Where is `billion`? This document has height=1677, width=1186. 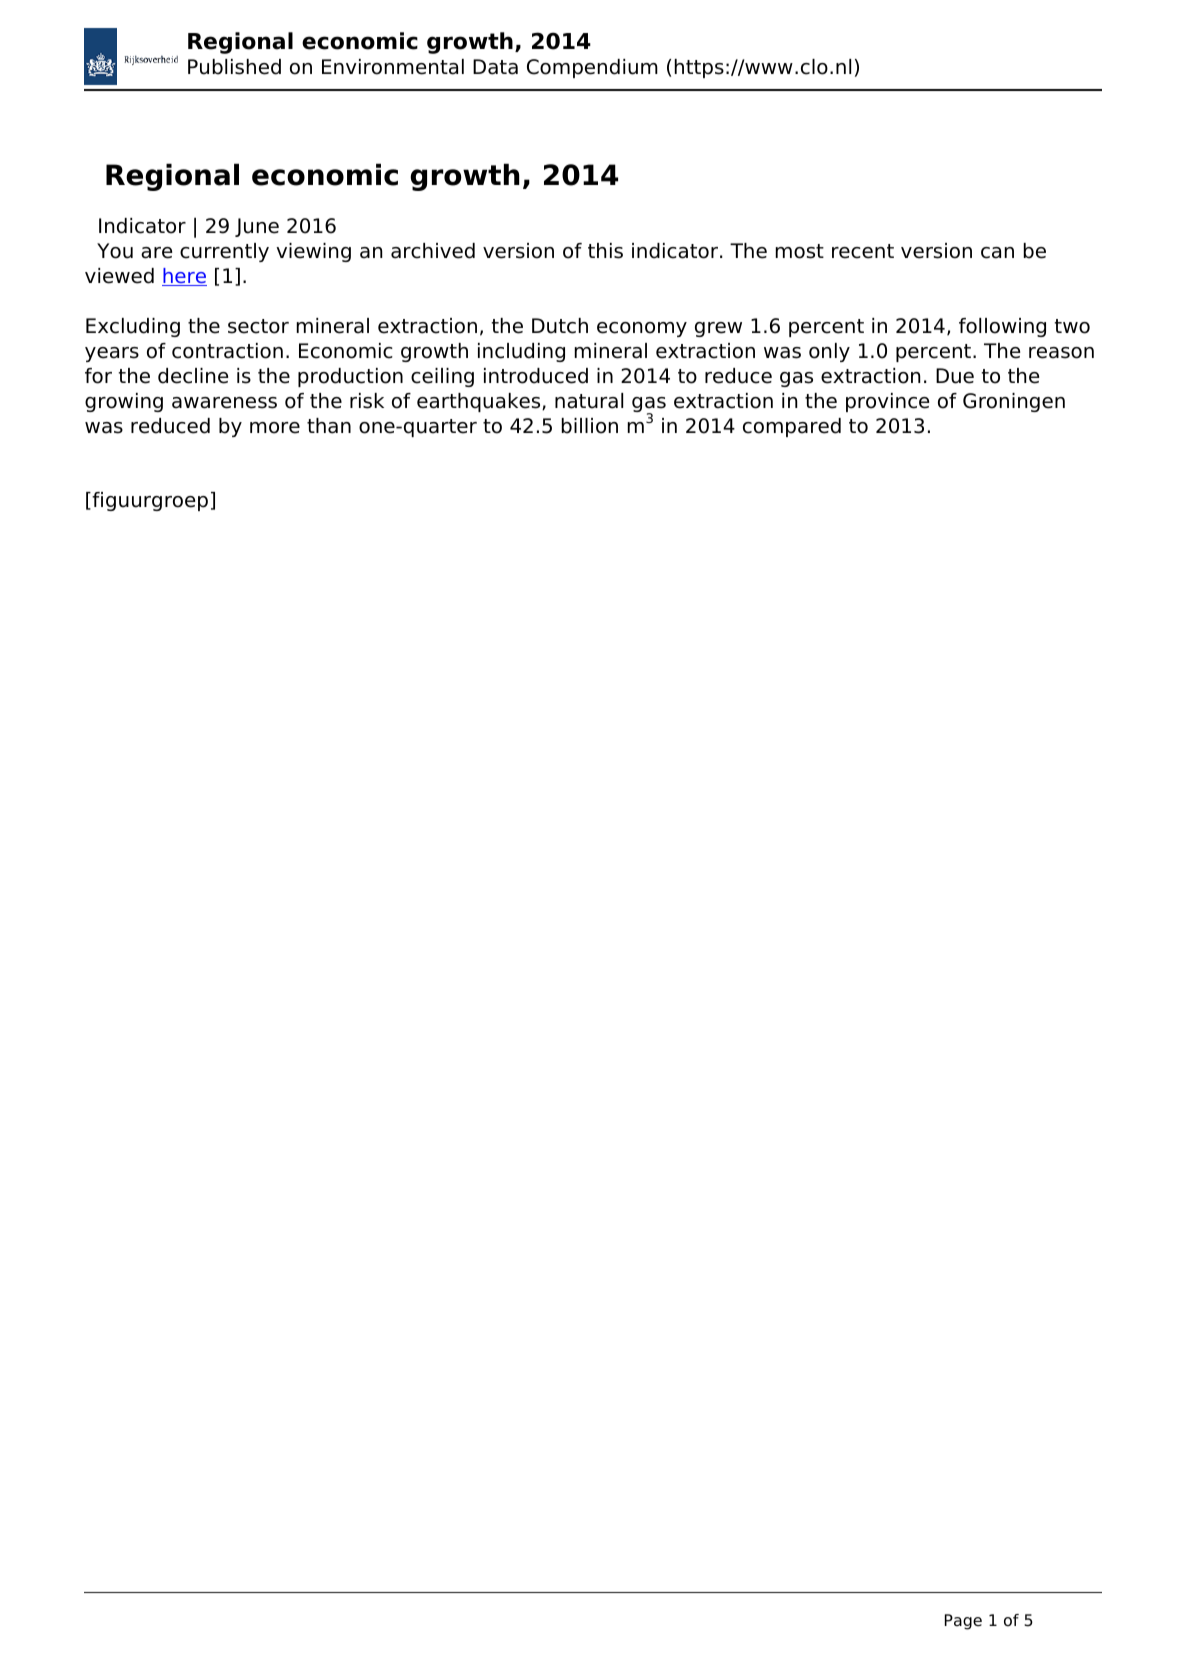 billion is located at coordinates (590, 426).
